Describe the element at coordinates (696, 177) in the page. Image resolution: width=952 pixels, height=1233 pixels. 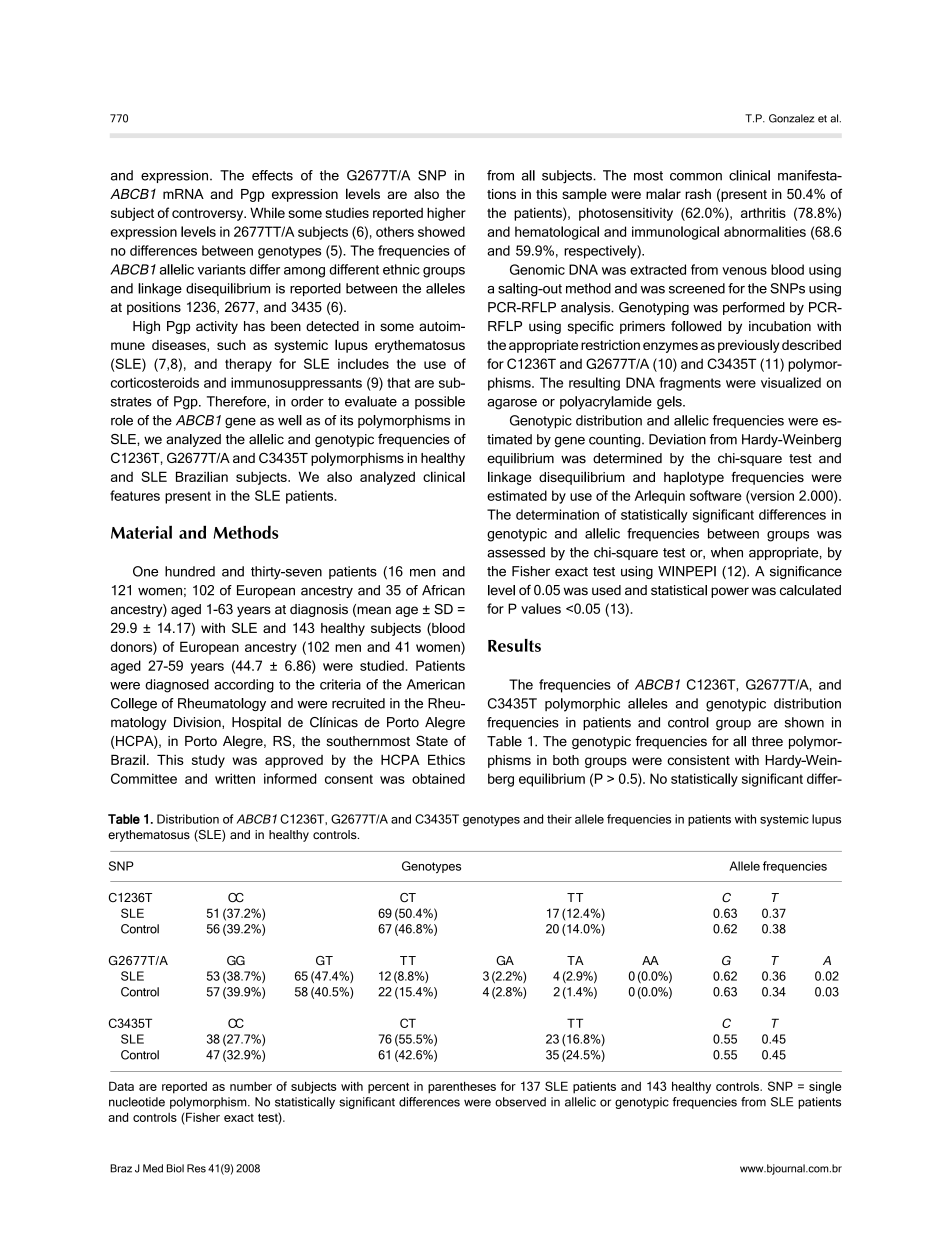
I see `common` at that location.
